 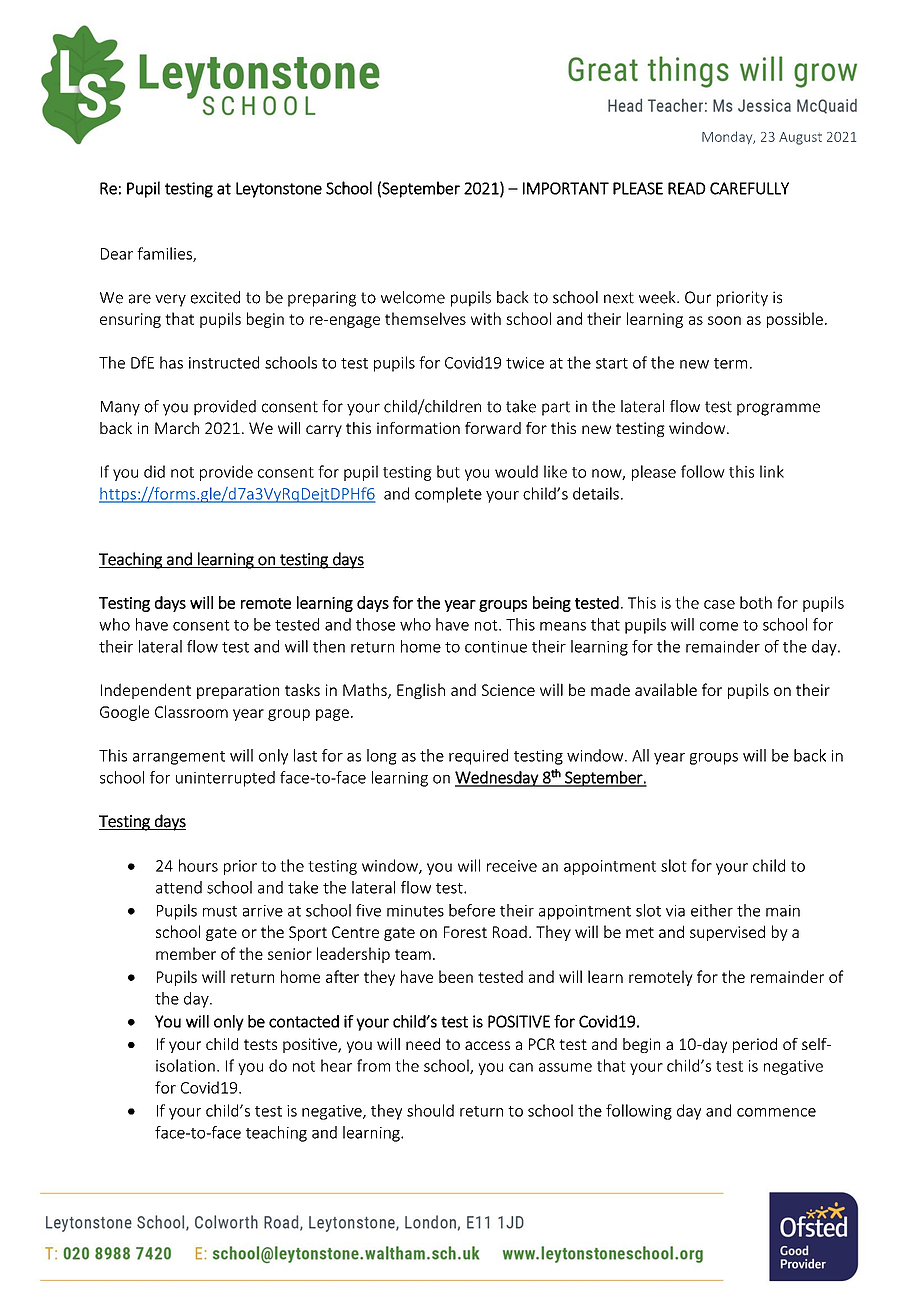 I want to click on CAREFULLY, so click(x=749, y=188).
